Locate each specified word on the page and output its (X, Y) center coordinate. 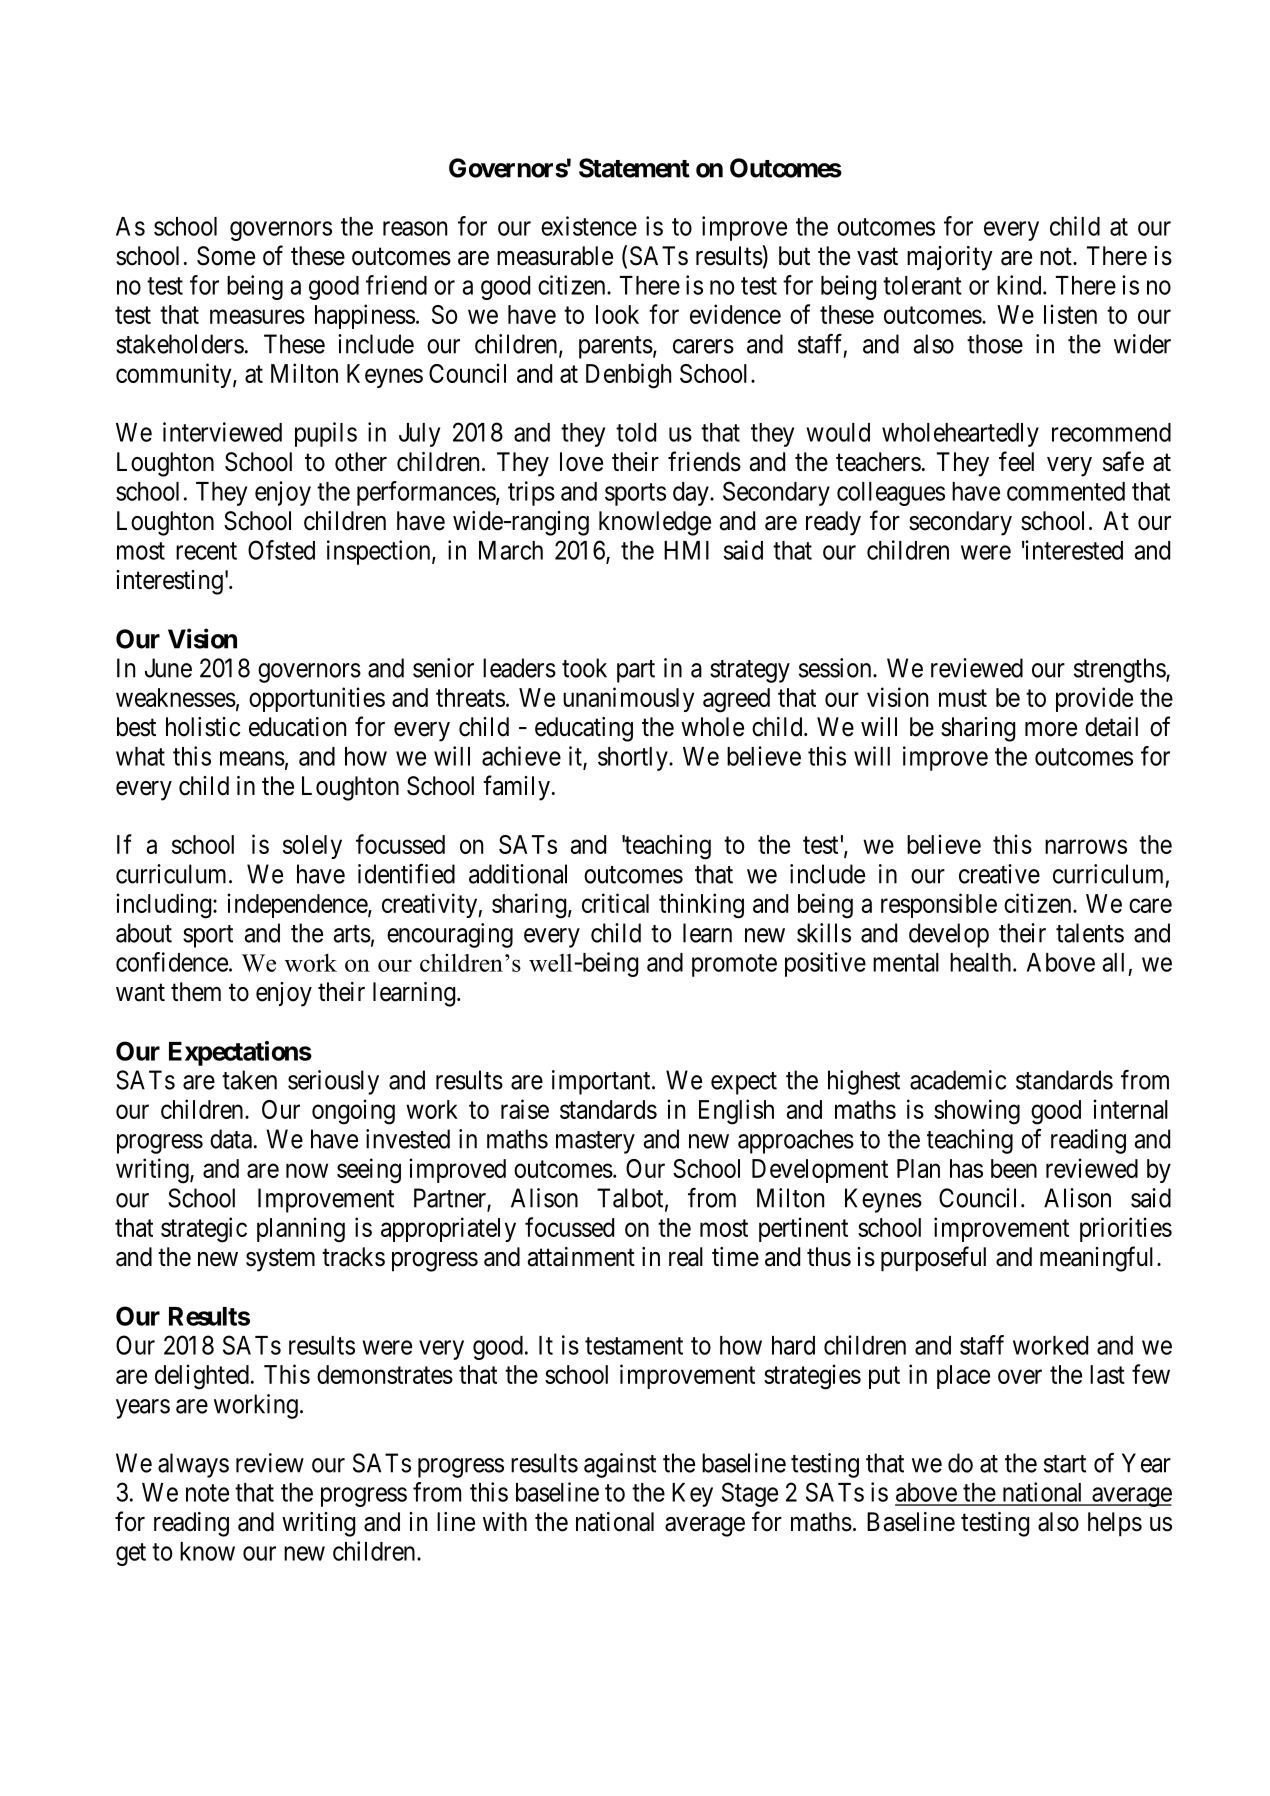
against (620, 1465)
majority (950, 258)
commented (1066, 491)
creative (999, 874)
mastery (595, 1142)
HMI (686, 550)
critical (615, 903)
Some (226, 256)
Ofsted (281, 550)
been (1014, 1168)
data (231, 1139)
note (207, 1493)
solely (312, 847)
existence (589, 226)
